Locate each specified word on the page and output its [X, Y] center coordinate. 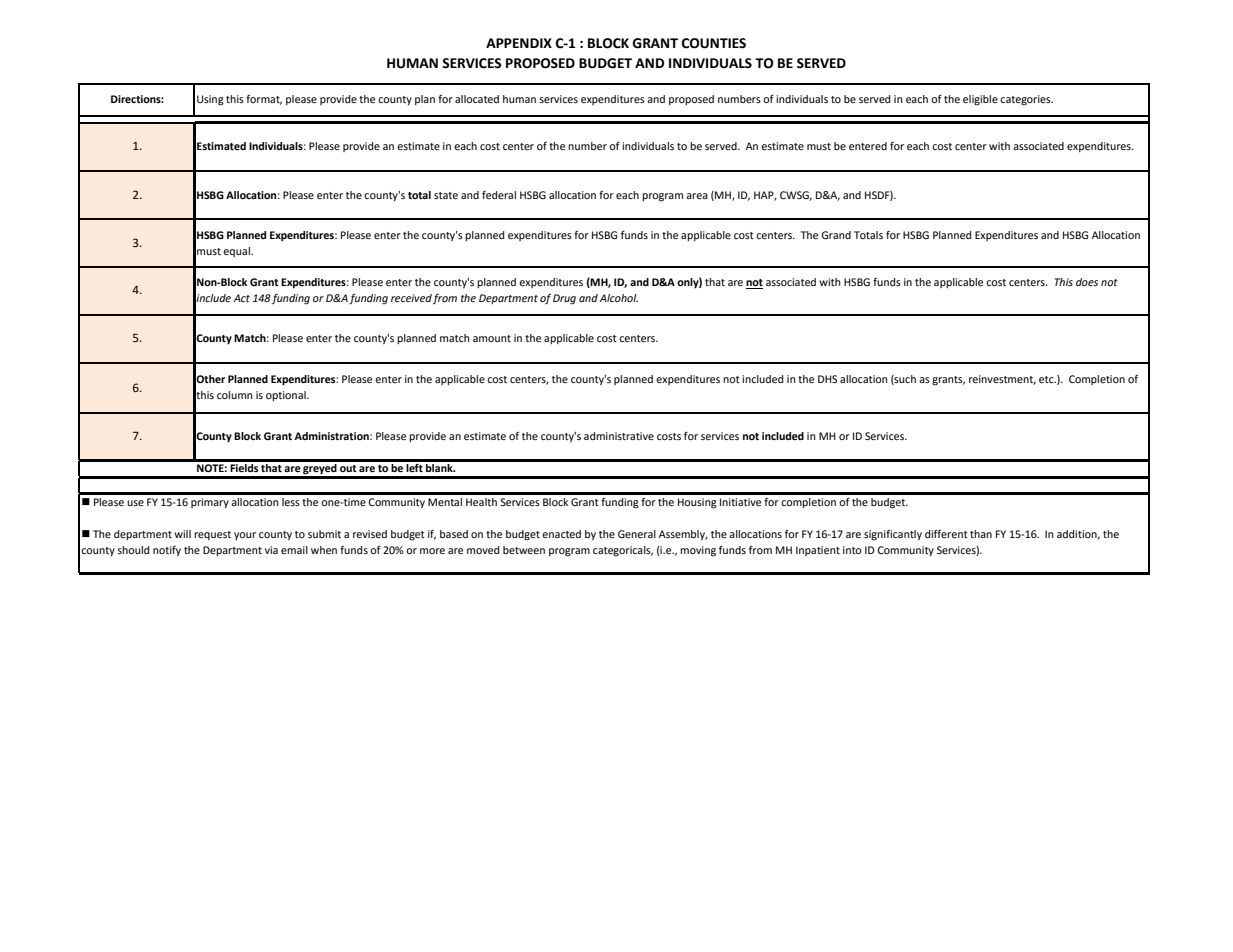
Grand [836, 235]
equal [237, 252]
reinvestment [1002, 380]
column [235, 395]
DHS [827, 379]
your [245, 536]
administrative [619, 436]
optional [287, 396]
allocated [477, 99]
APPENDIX [519, 43]
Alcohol [618, 298]
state [446, 195]
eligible [980, 100]
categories [1026, 100]
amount [492, 338]
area [697, 196]
